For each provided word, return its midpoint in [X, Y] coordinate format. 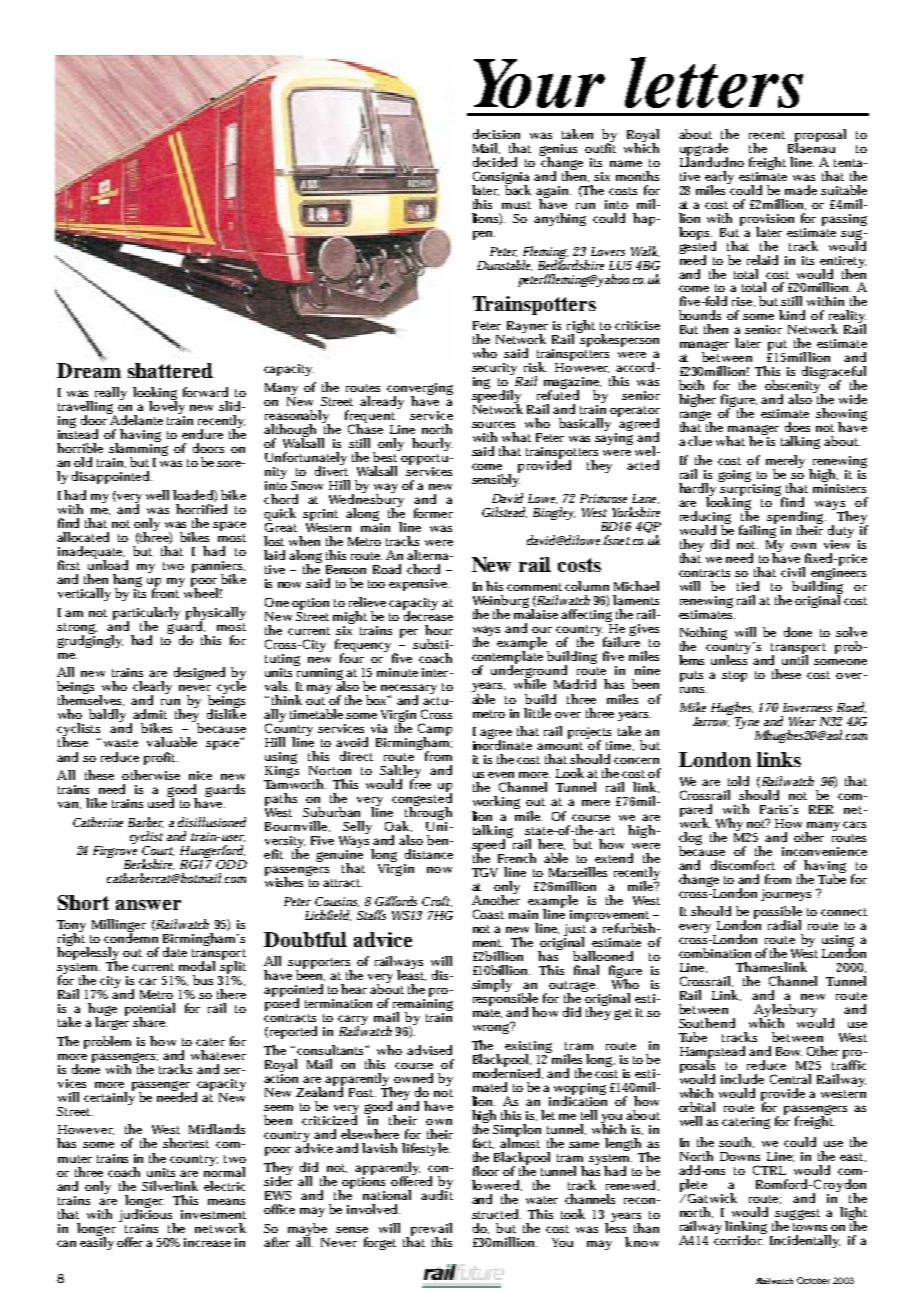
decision [496, 134]
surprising [751, 490]
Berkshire [149, 864]
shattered [170, 370]
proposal [820, 136]
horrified [201, 509]
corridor [739, 1239]
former [433, 513]
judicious [147, 1215]
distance [429, 854]
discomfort [743, 865]
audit [437, 1194]
